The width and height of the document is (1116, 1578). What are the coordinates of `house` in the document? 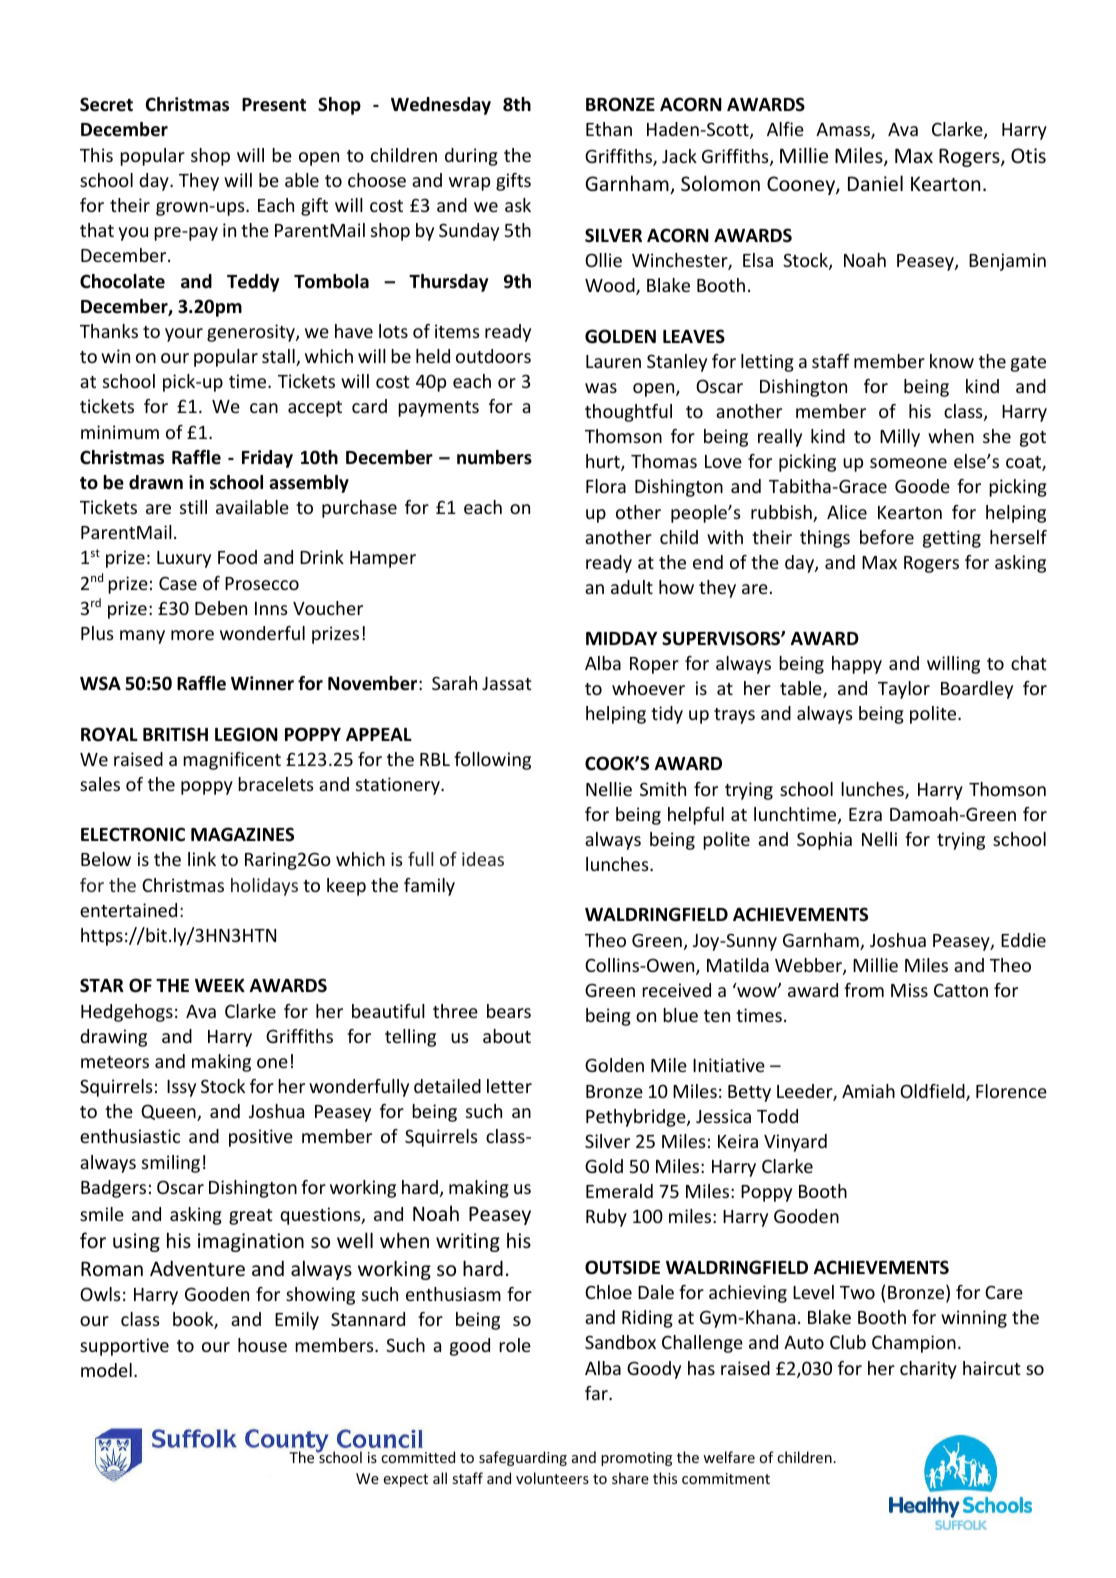 It's located at (262, 1345).
